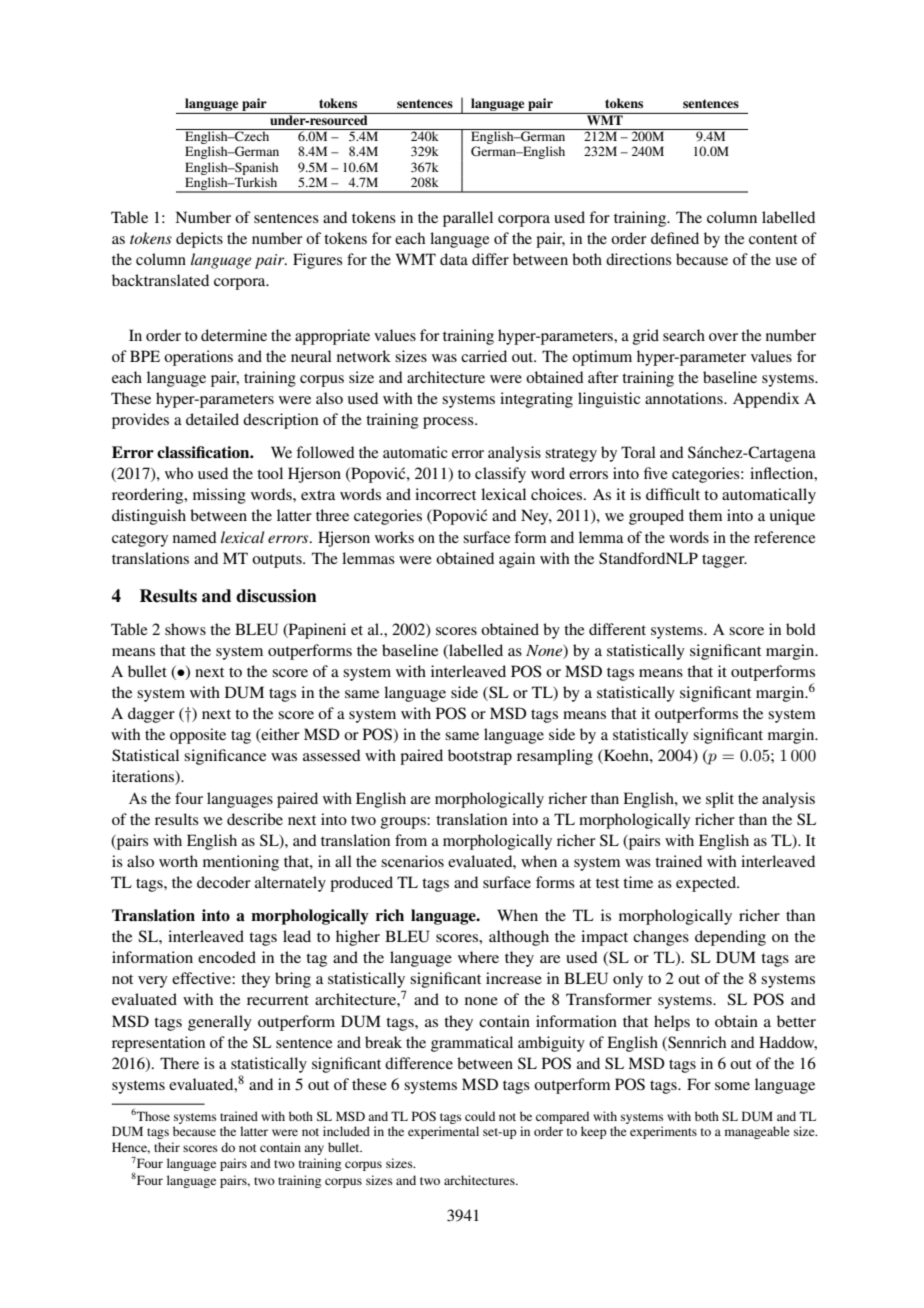 This document has height=1308, width=924. I want to click on their, so click(167, 1147).
